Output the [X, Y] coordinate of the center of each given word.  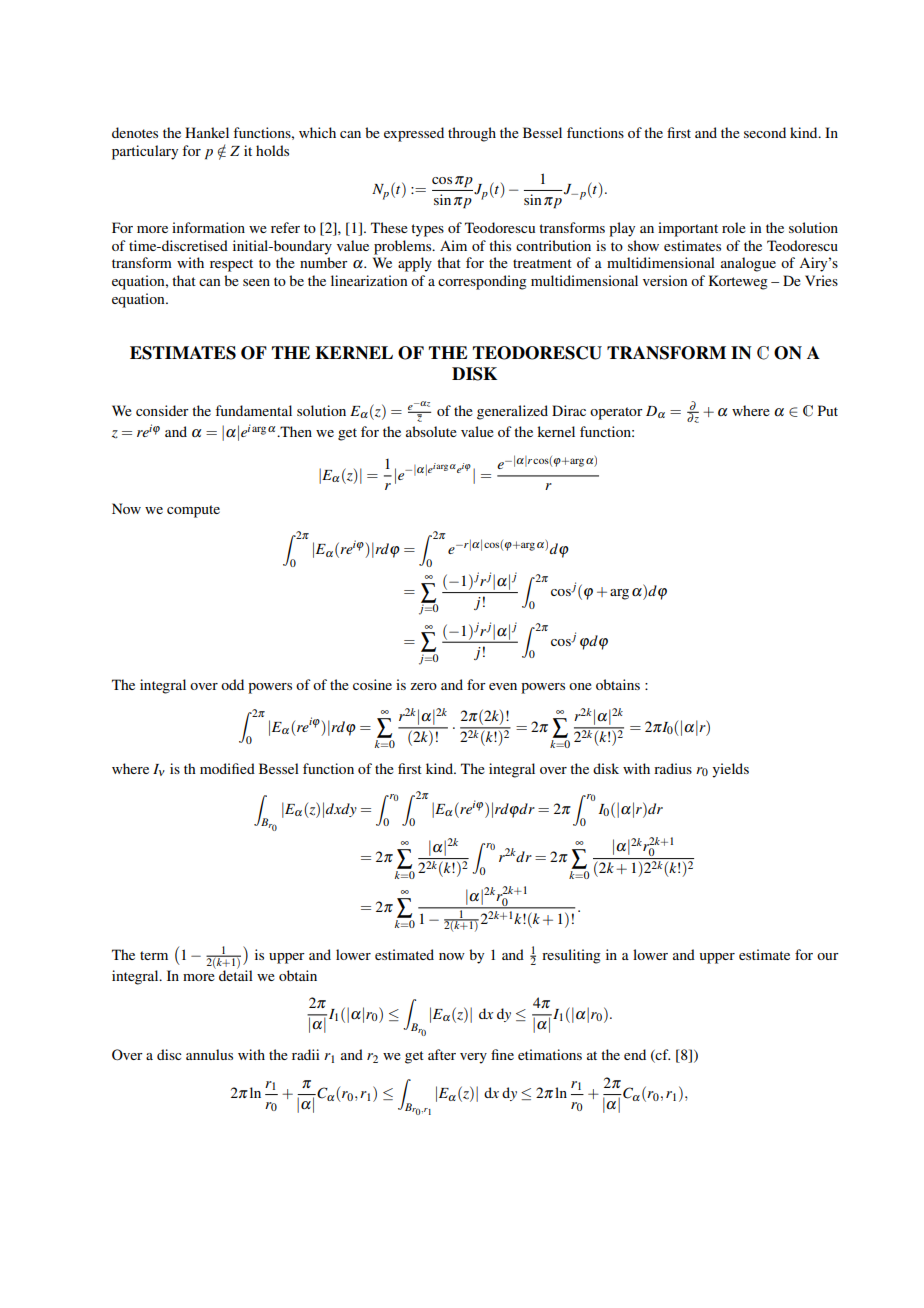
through [472, 134]
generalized [512, 412]
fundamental [253, 410]
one [580, 686]
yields [730, 770]
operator [616, 413]
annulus [209, 1054]
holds [272, 150]
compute [193, 511]
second [765, 132]
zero [423, 686]
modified [227, 768]
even [503, 686]
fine [502, 1054]
